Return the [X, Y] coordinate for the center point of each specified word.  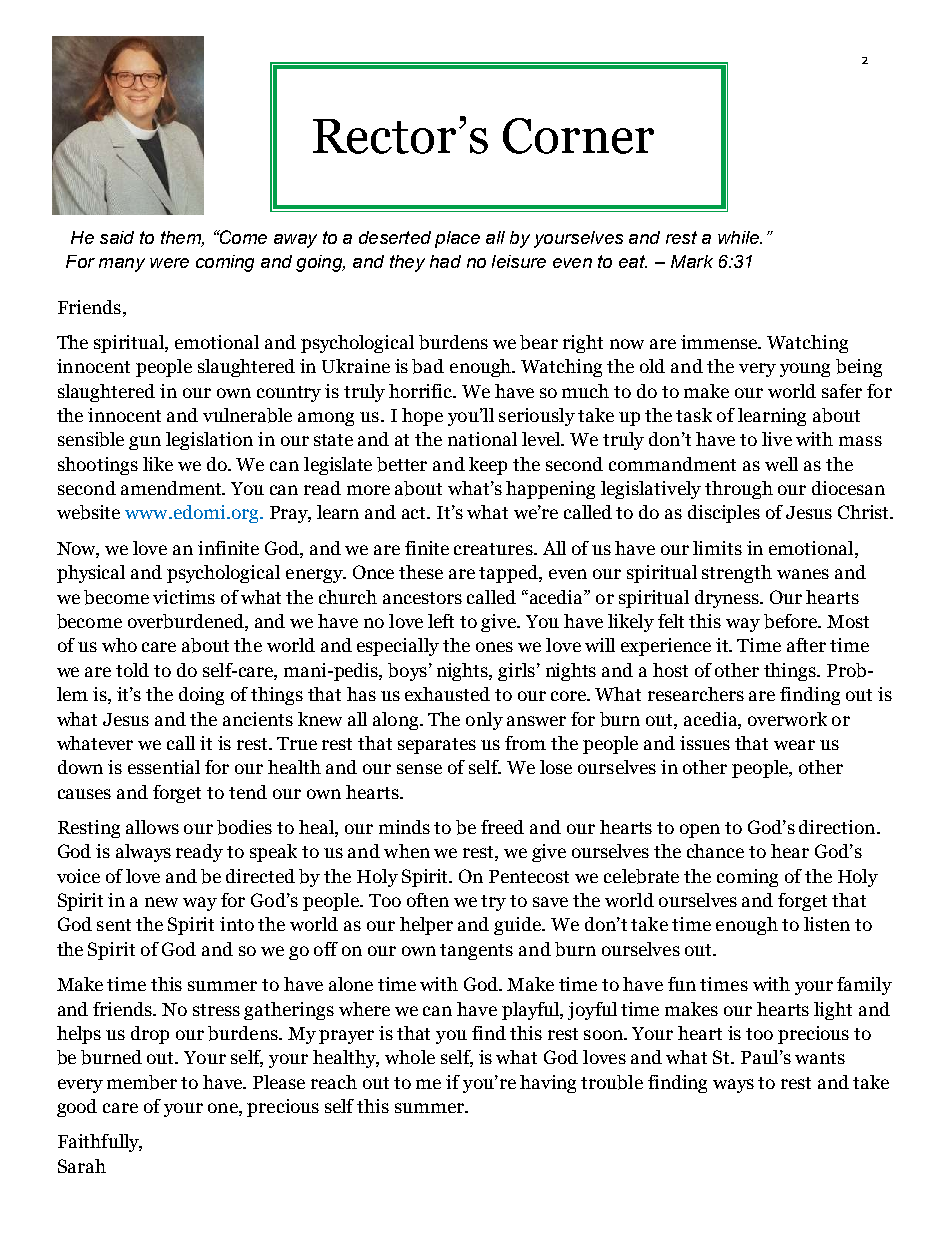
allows [152, 827]
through [739, 490]
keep [488, 466]
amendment [173, 488]
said [117, 237]
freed [502, 827]
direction [838, 827]
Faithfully [100, 1143]
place [457, 239]
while [739, 237]
